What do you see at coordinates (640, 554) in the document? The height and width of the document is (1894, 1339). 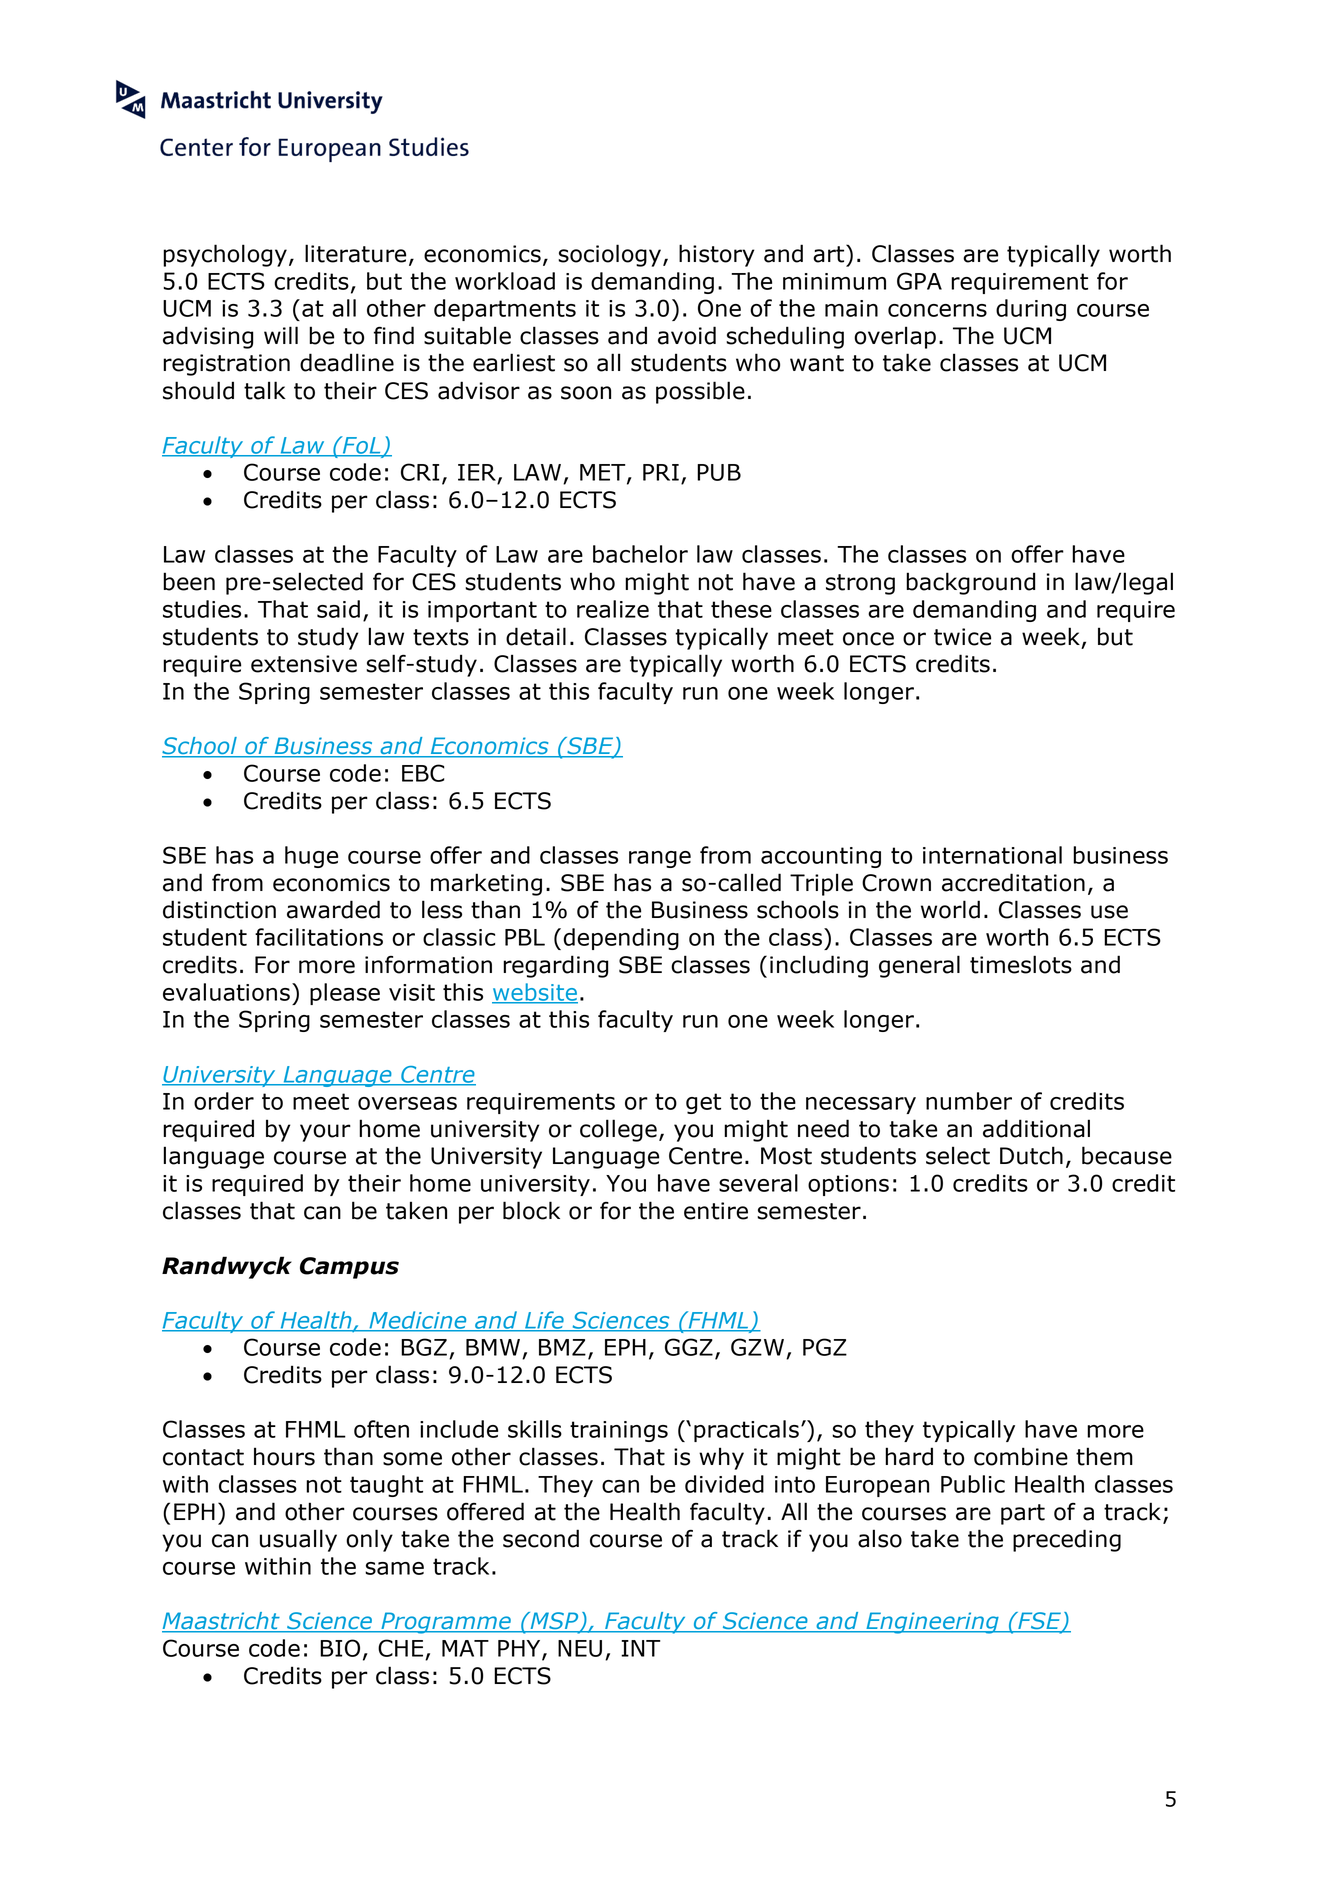 I see `bachelor` at bounding box center [640, 554].
